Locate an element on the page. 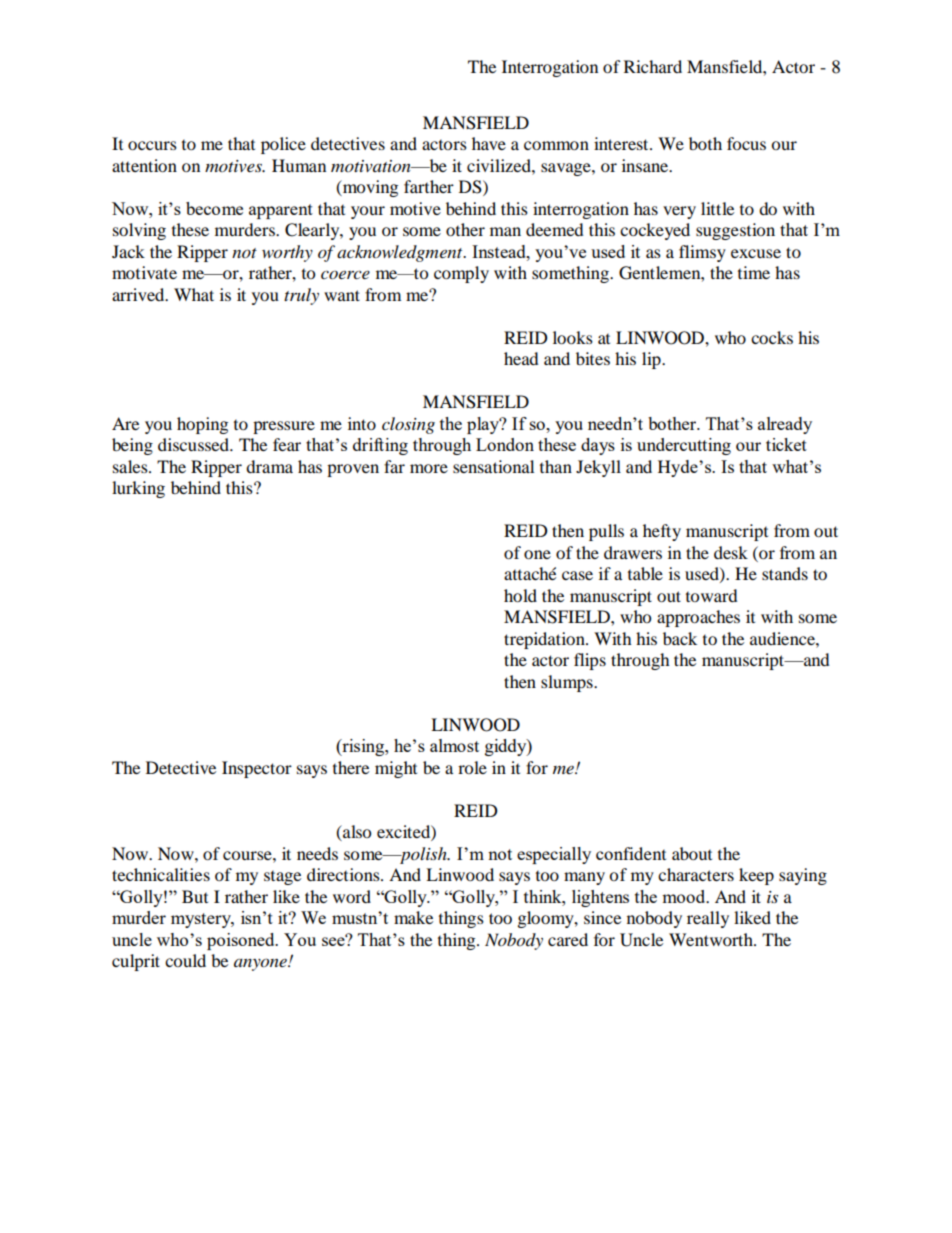  time is located at coordinates (754, 272).
